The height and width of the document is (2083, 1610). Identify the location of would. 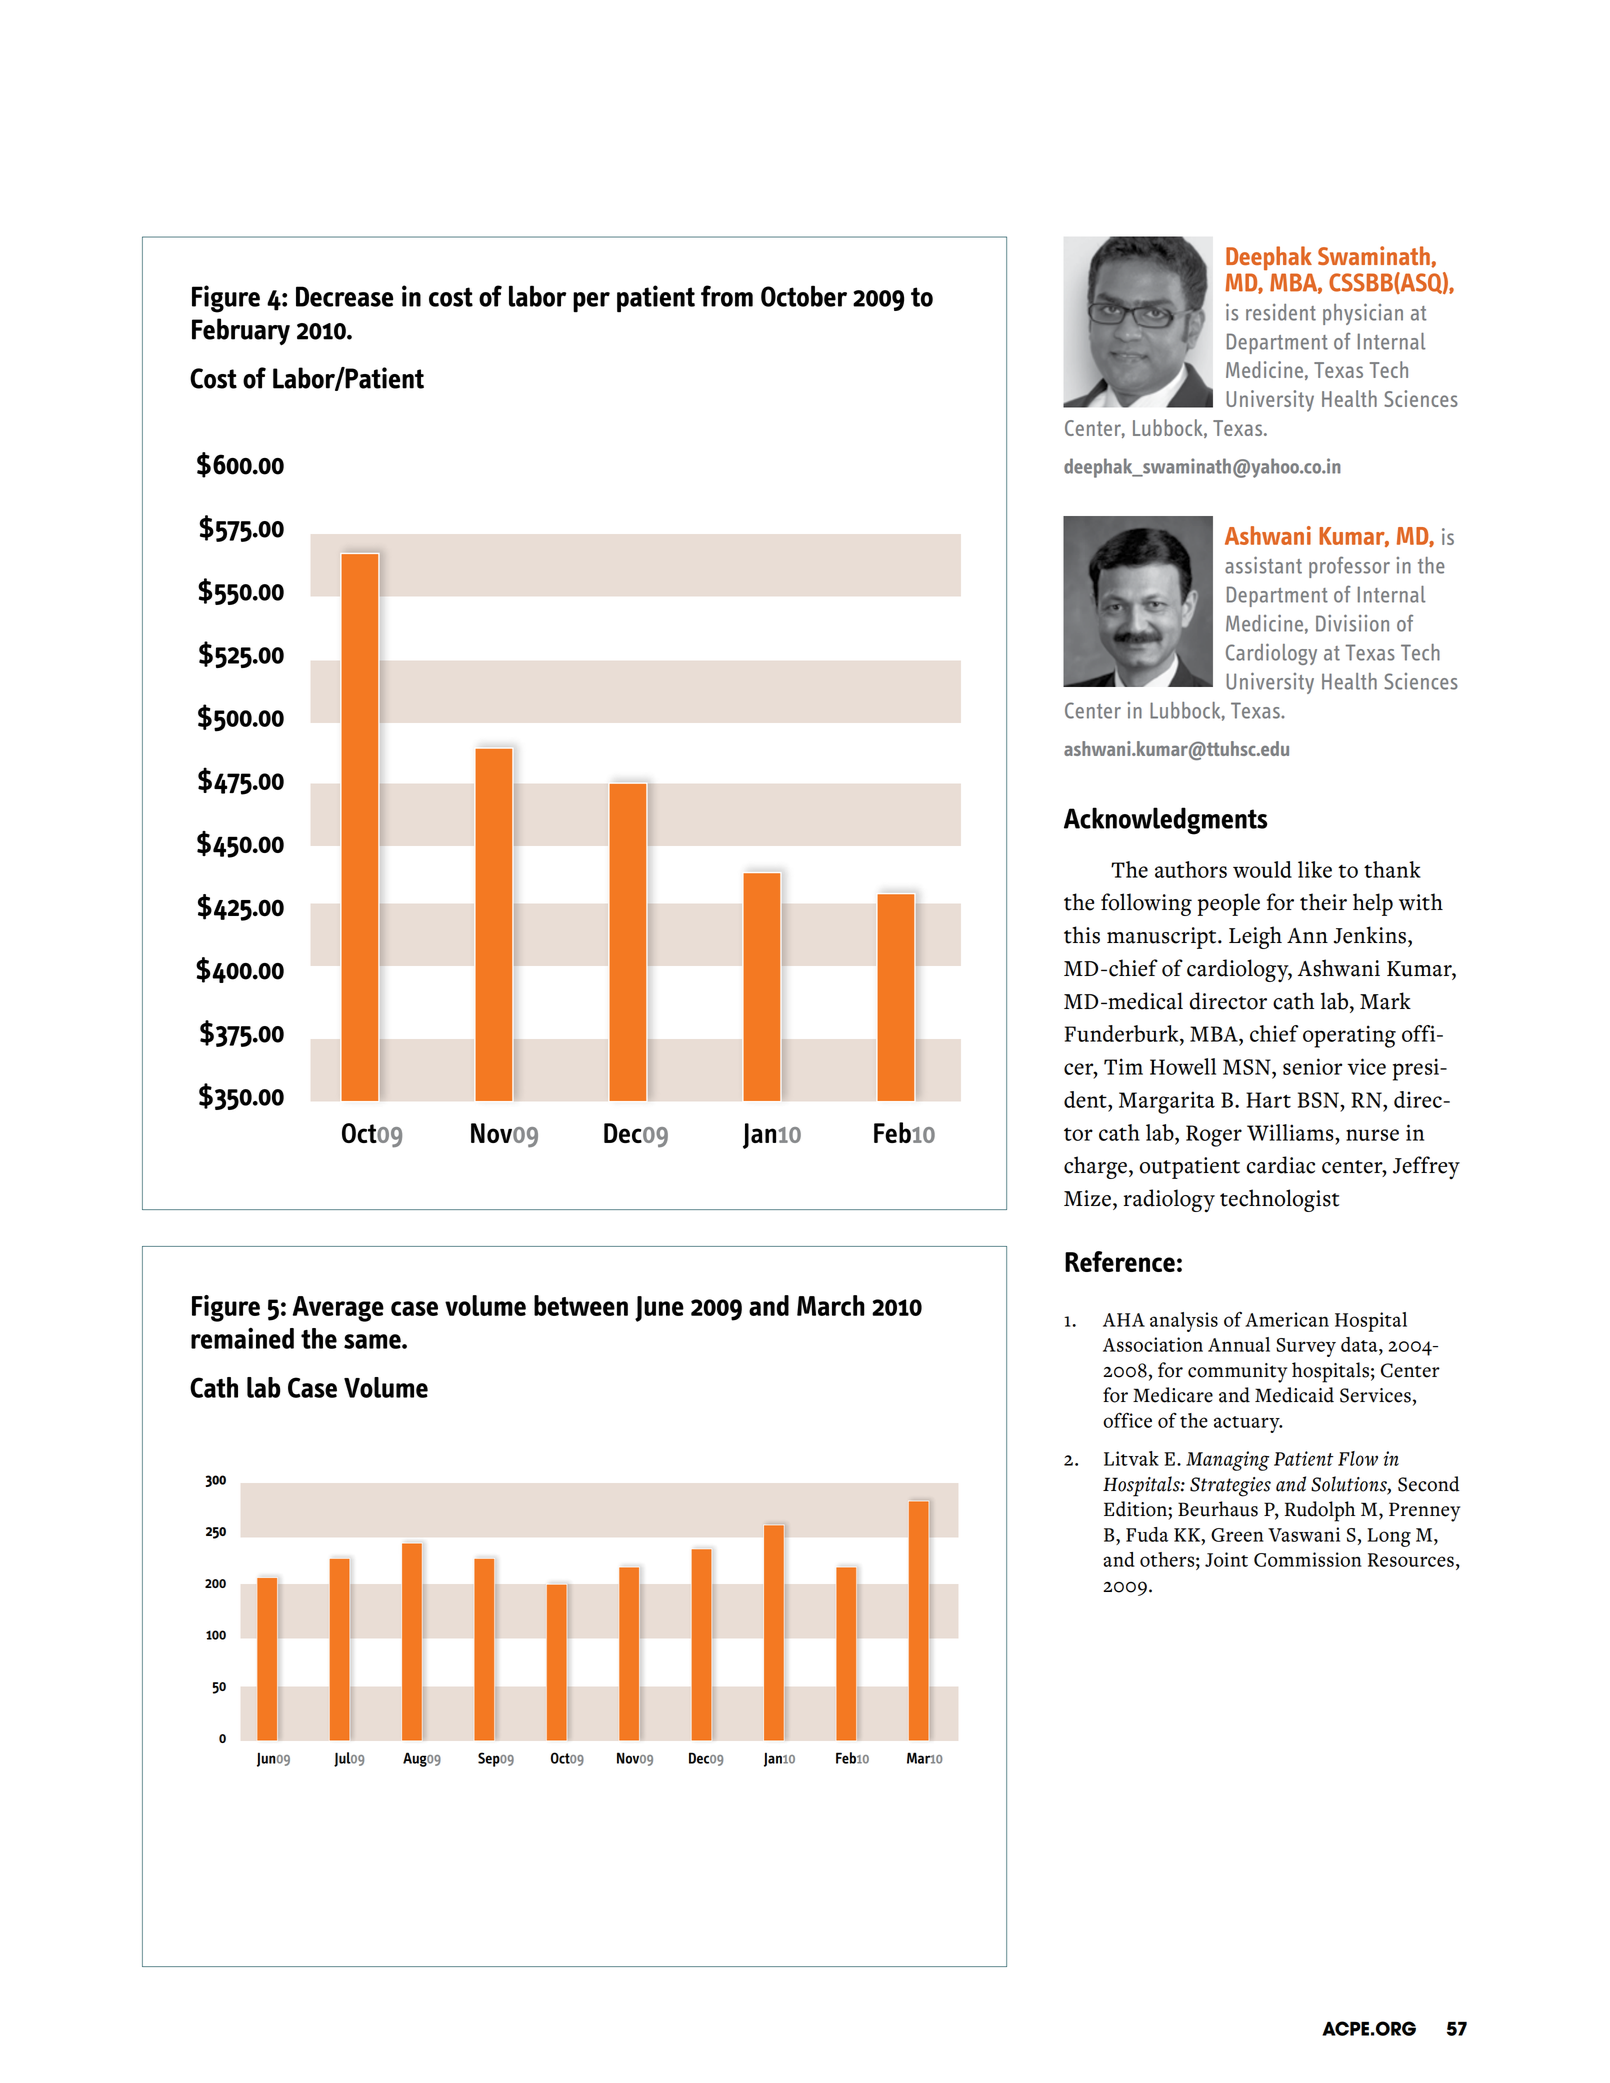
(1262, 869).
